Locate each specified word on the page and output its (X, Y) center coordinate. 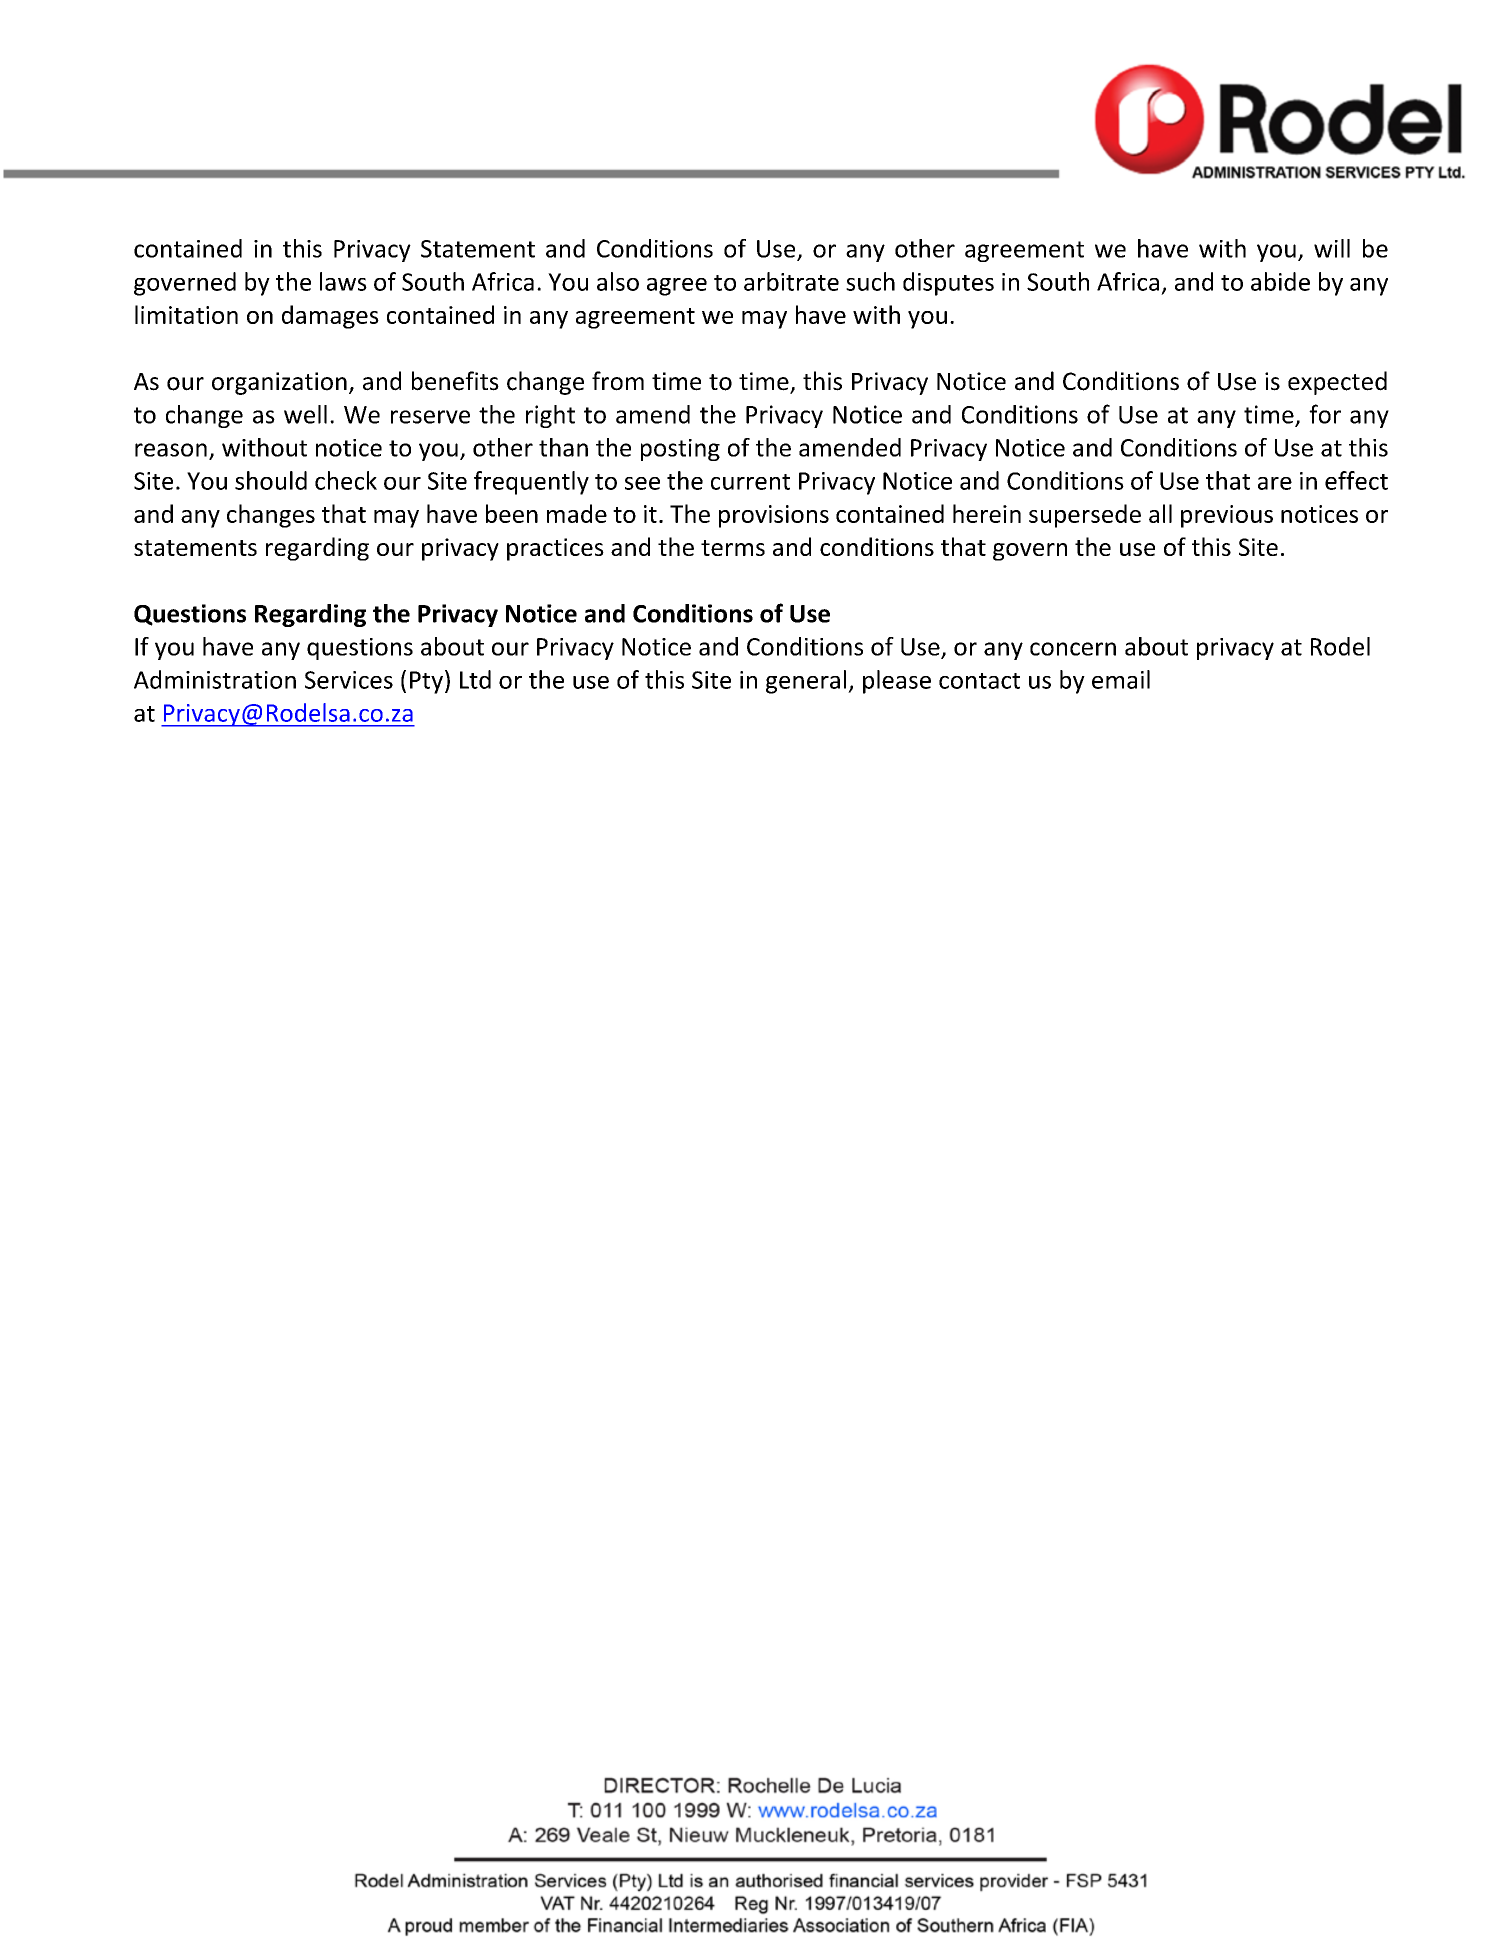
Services (349, 680)
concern (1073, 649)
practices (555, 549)
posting (680, 450)
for (1325, 414)
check (346, 480)
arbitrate (791, 281)
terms (733, 548)
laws (343, 281)
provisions (774, 516)
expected (1337, 383)
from (618, 381)
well (305, 414)
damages (330, 317)
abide (1280, 281)
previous (1227, 516)
